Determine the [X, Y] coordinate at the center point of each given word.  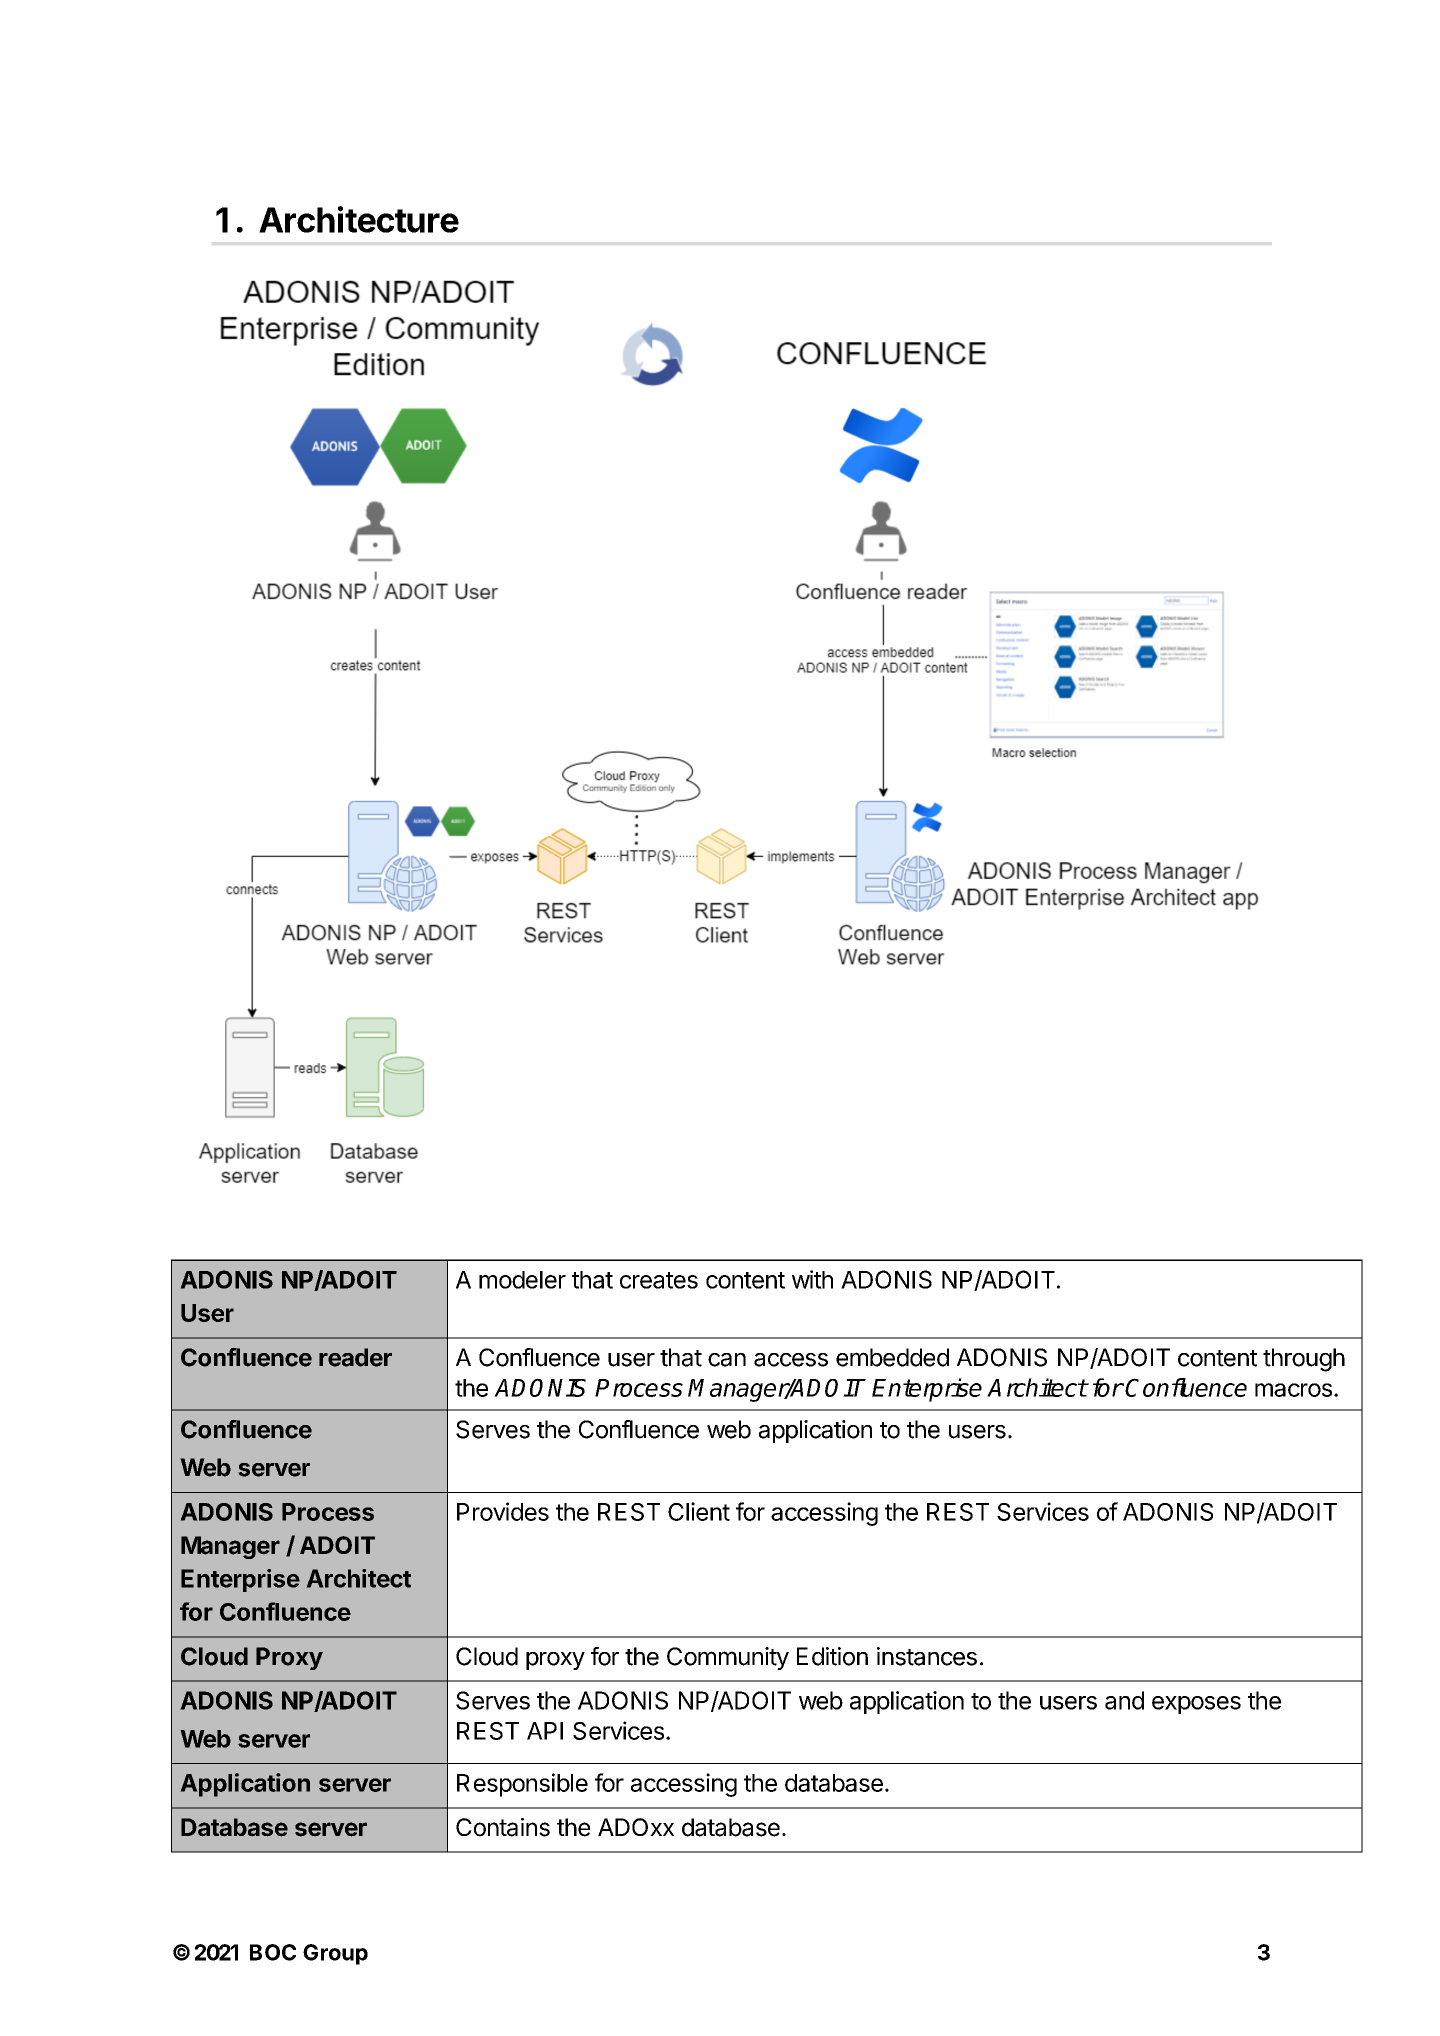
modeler [522, 1280]
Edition [832, 1656]
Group [335, 1954]
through [1304, 1360]
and [1124, 1700]
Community [728, 1658]
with [812, 1279]
